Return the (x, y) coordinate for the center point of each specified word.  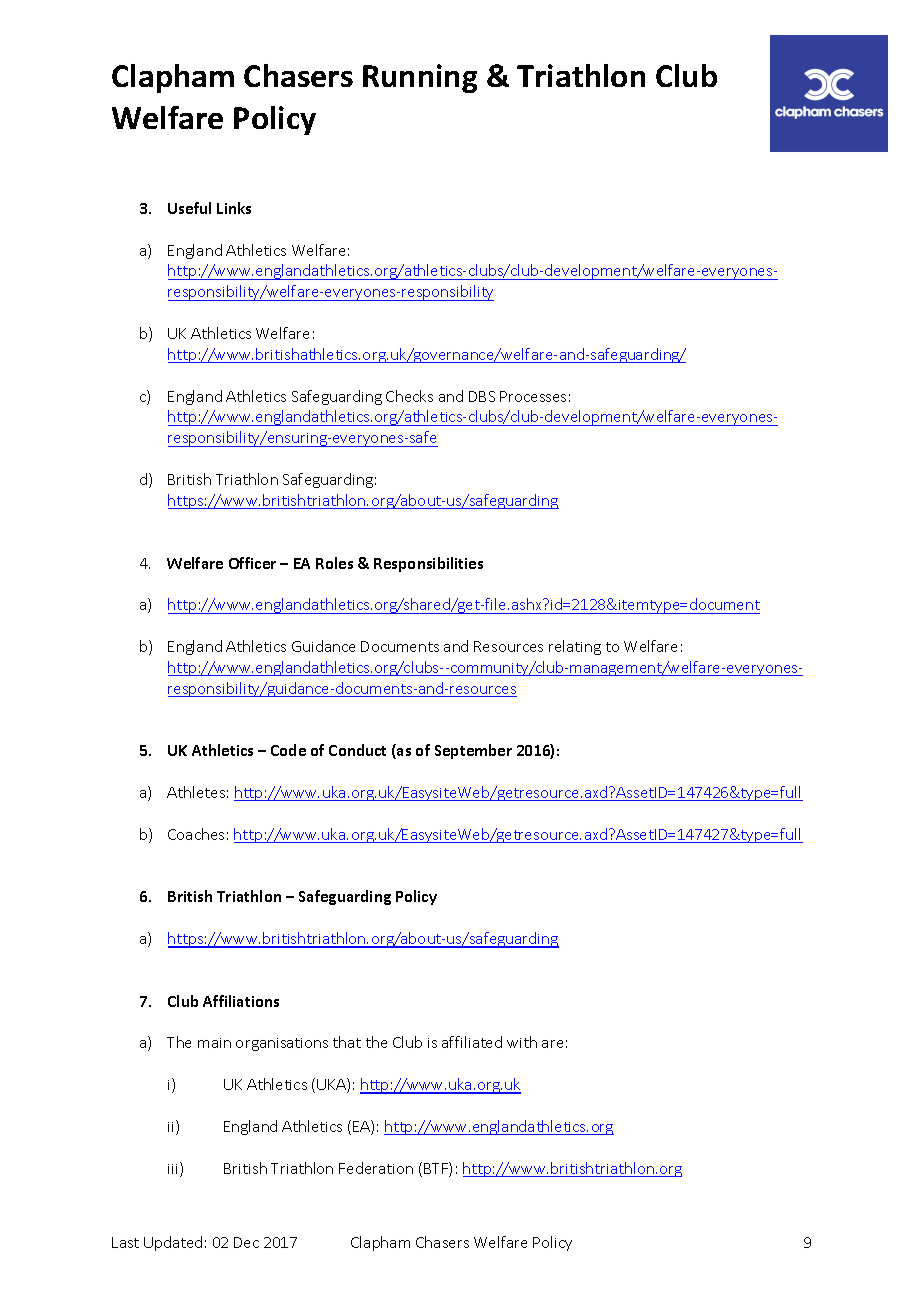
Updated (173, 1243)
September (473, 751)
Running (420, 78)
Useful (189, 208)
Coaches (196, 834)
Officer (252, 563)
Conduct (357, 750)
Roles (334, 563)
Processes (533, 396)
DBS (482, 396)
